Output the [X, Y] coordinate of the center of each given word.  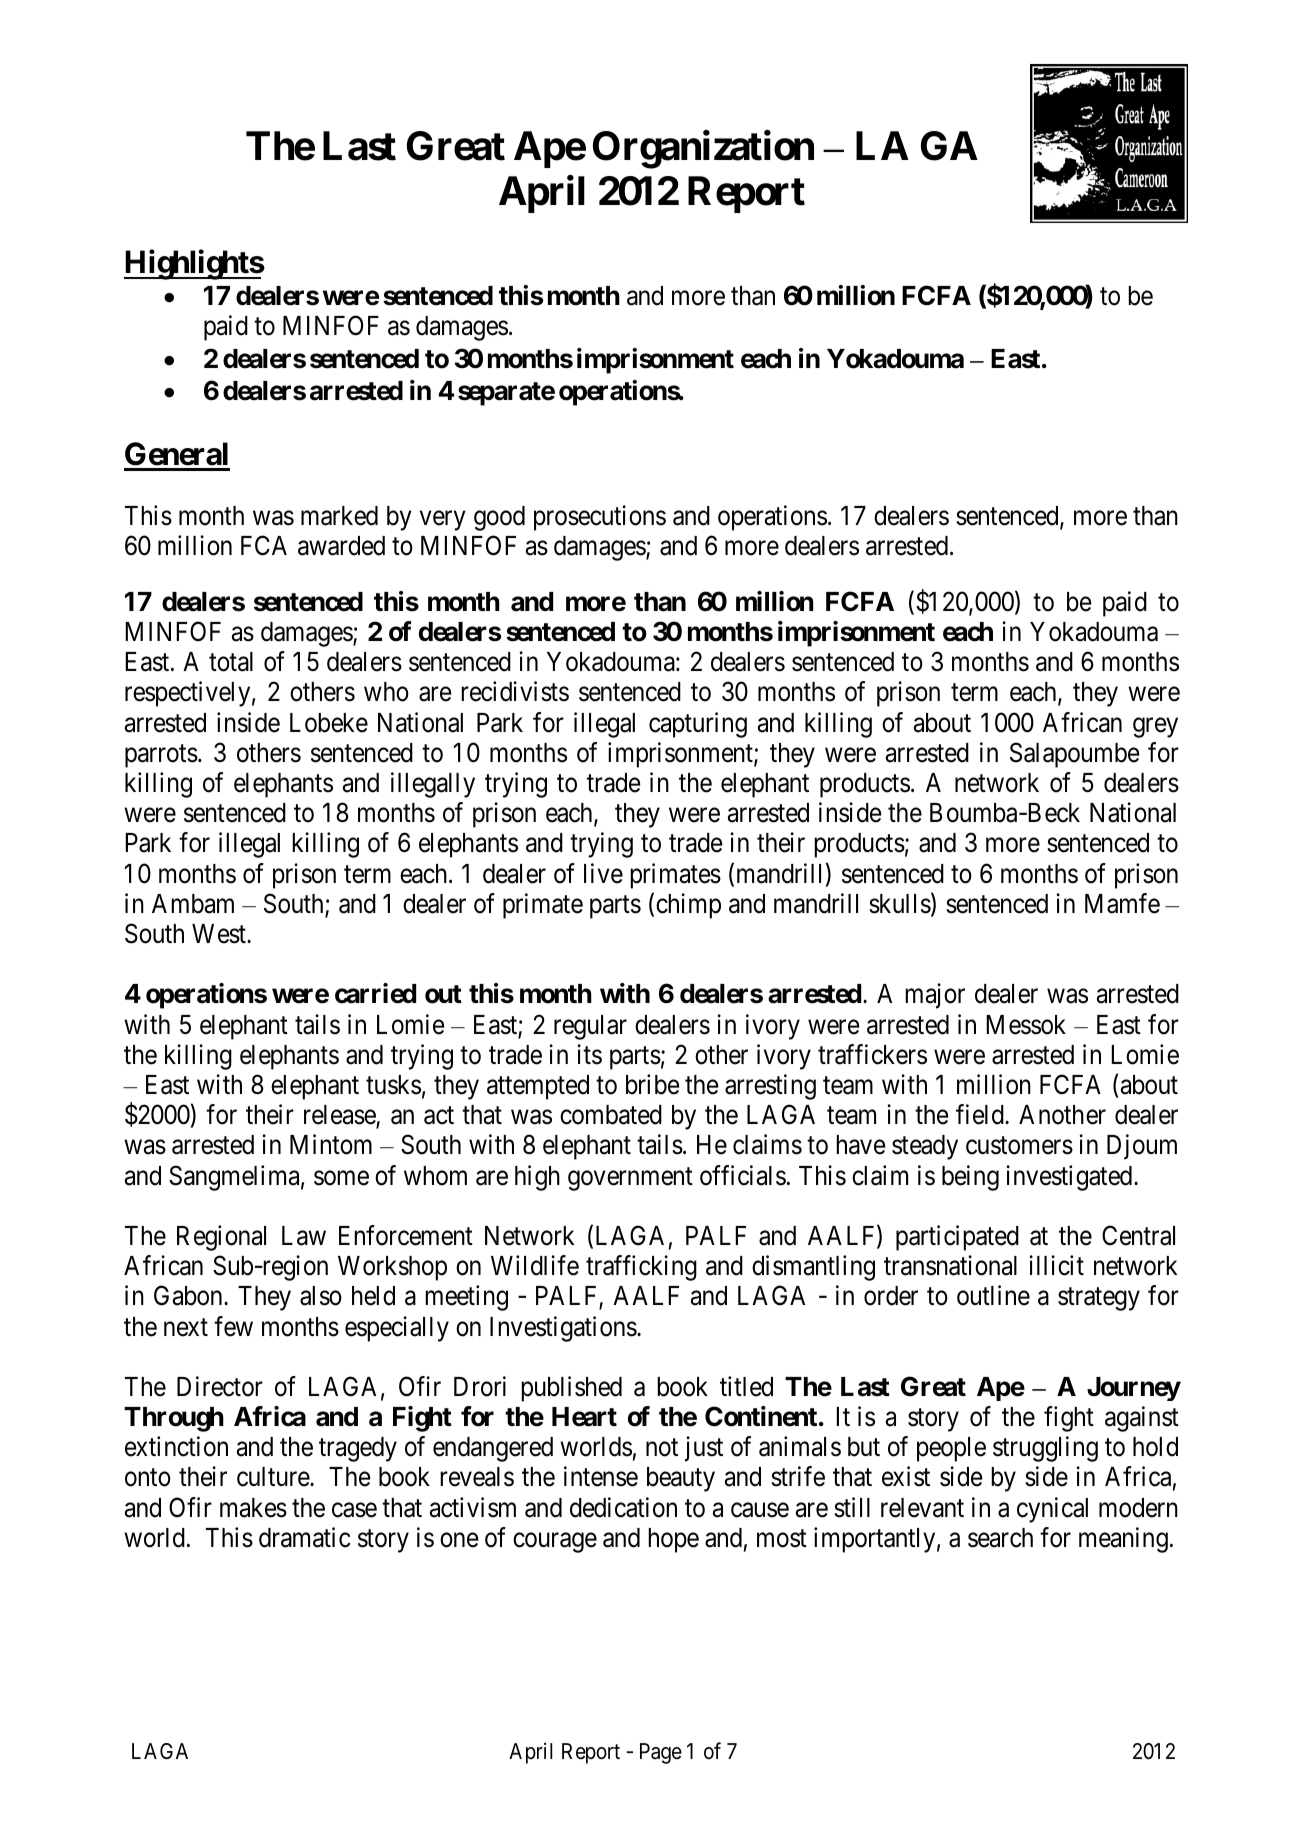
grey [1155, 728]
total [231, 662]
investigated [1070, 1178]
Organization [703, 150]
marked [339, 516]
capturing [698, 725]
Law [304, 1236]
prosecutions [600, 518]
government [630, 1179]
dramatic [305, 1537]
